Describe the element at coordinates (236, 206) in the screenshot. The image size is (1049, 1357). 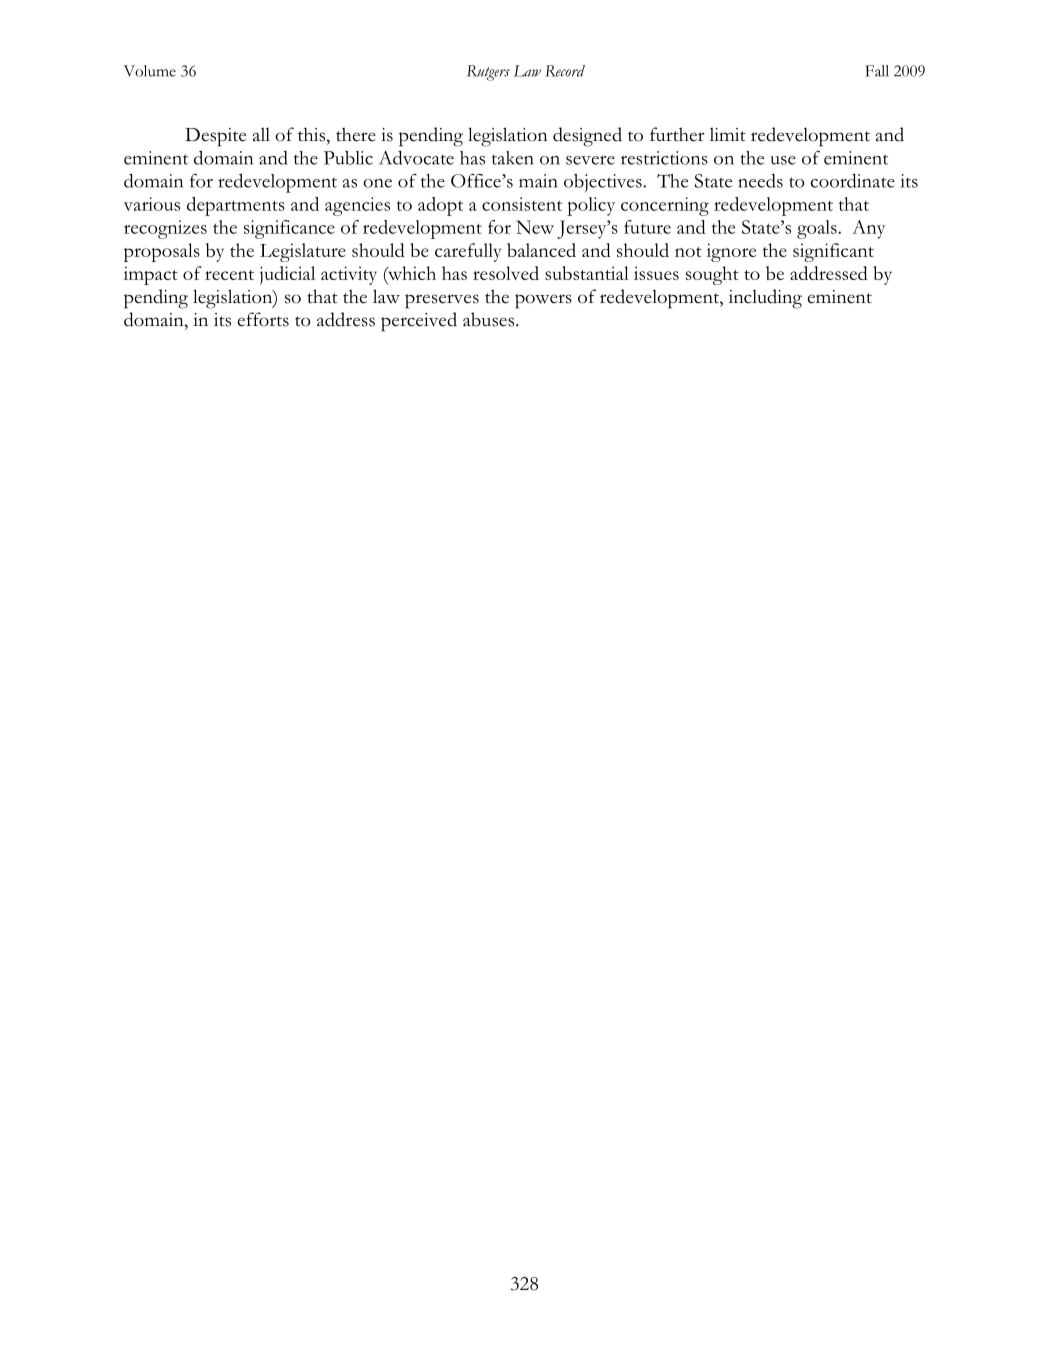
I see `departments` at that location.
